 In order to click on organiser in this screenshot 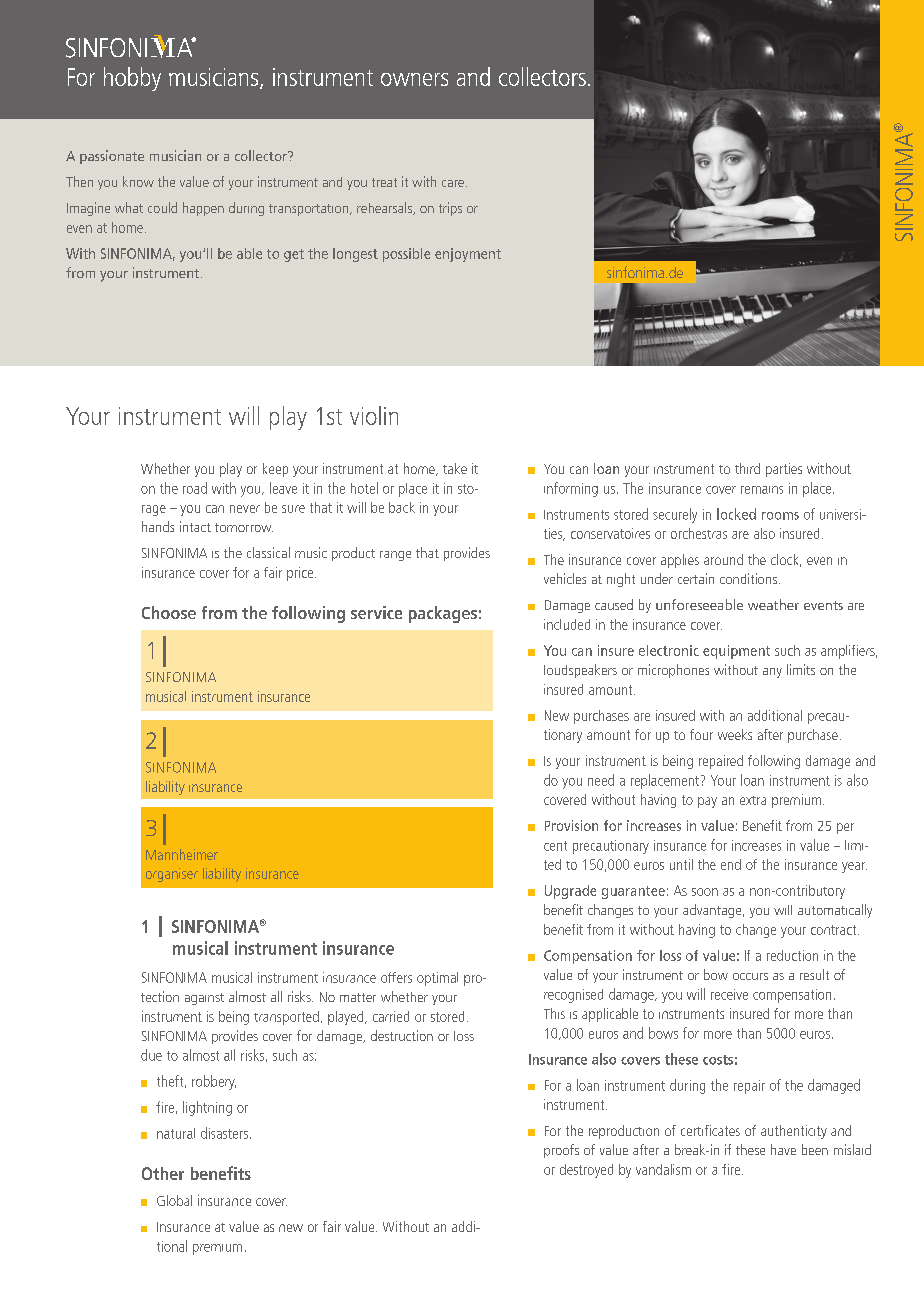, I will do `click(172, 875)`.
